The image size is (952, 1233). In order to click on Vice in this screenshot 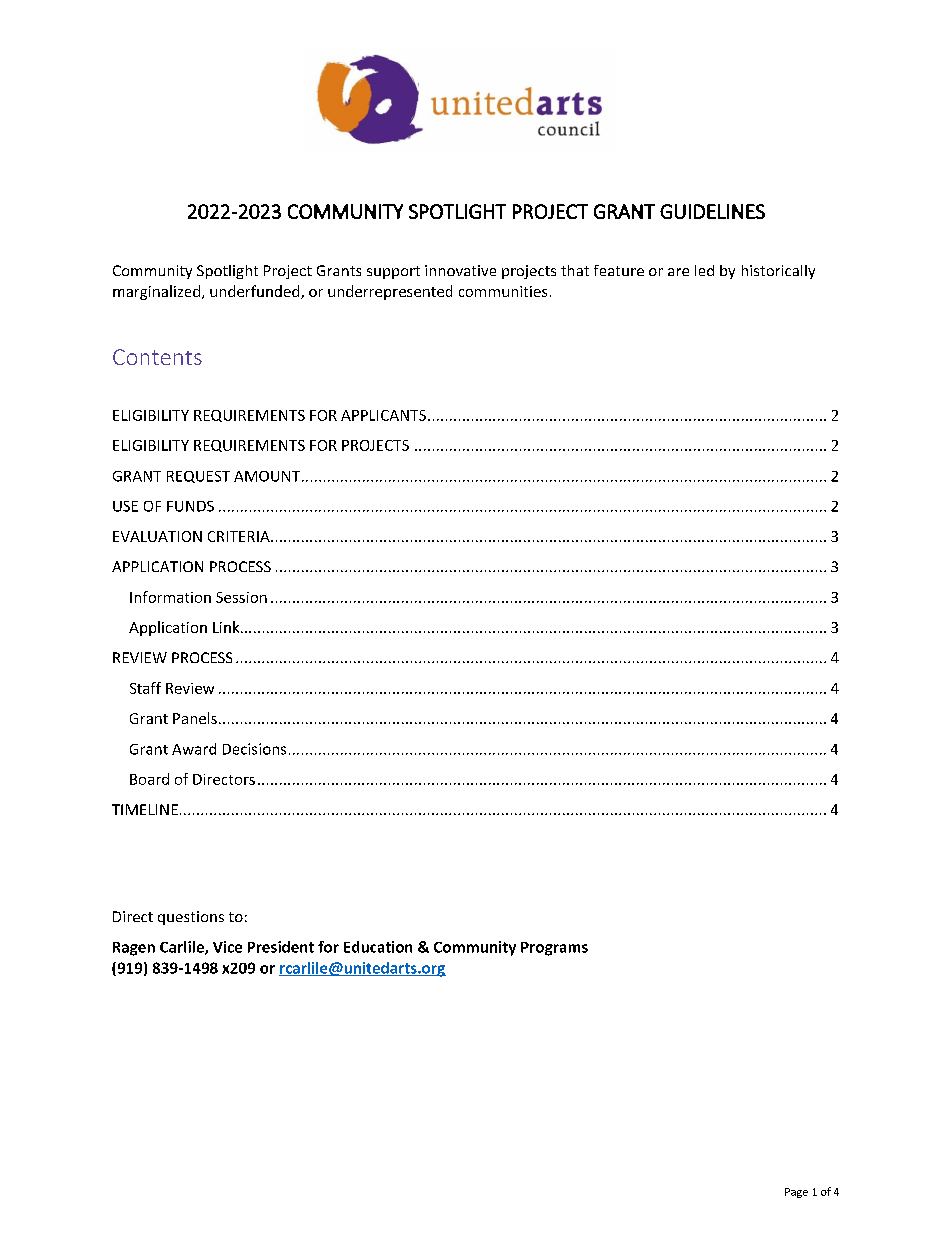, I will do `click(227, 947)`.
